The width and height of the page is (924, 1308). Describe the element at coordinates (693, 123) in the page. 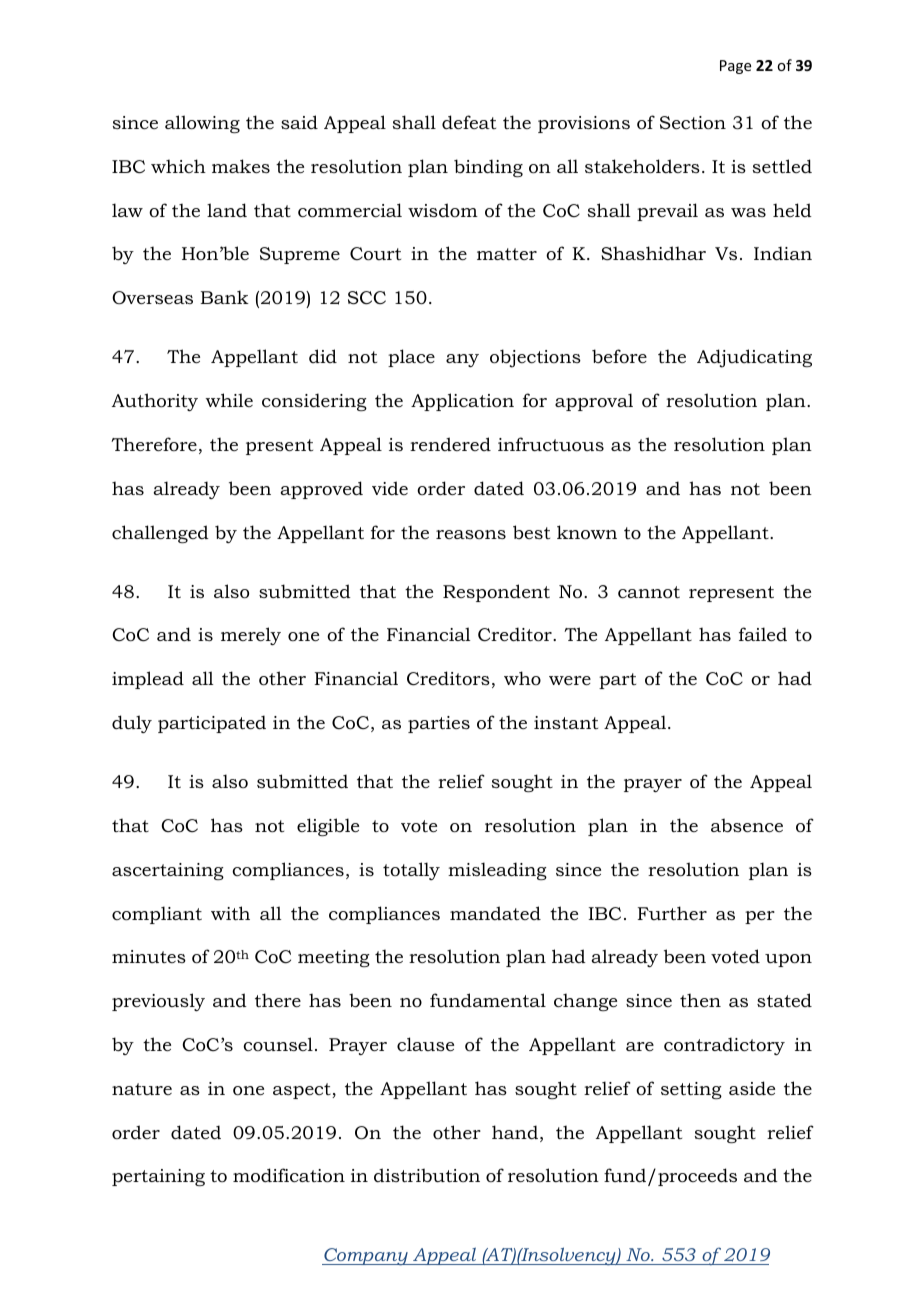

I see `Section` at that location.
